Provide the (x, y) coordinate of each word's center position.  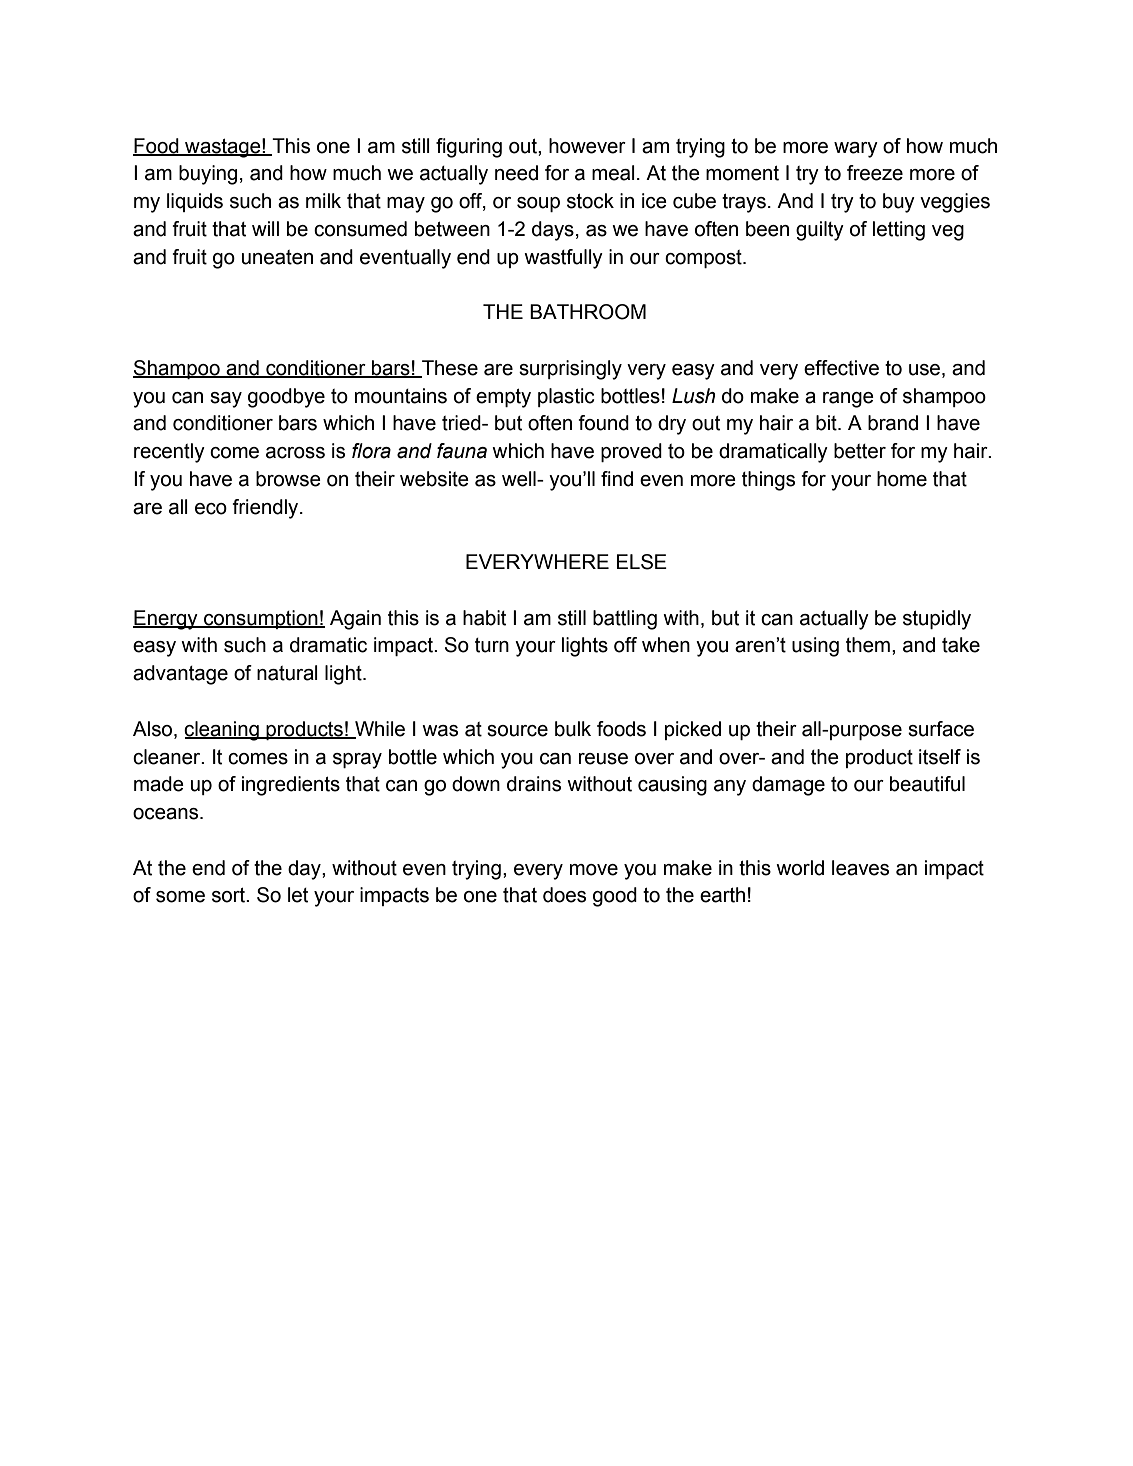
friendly (266, 509)
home (902, 479)
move (594, 870)
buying (208, 175)
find (617, 479)
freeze (875, 173)
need (516, 173)
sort (230, 895)
